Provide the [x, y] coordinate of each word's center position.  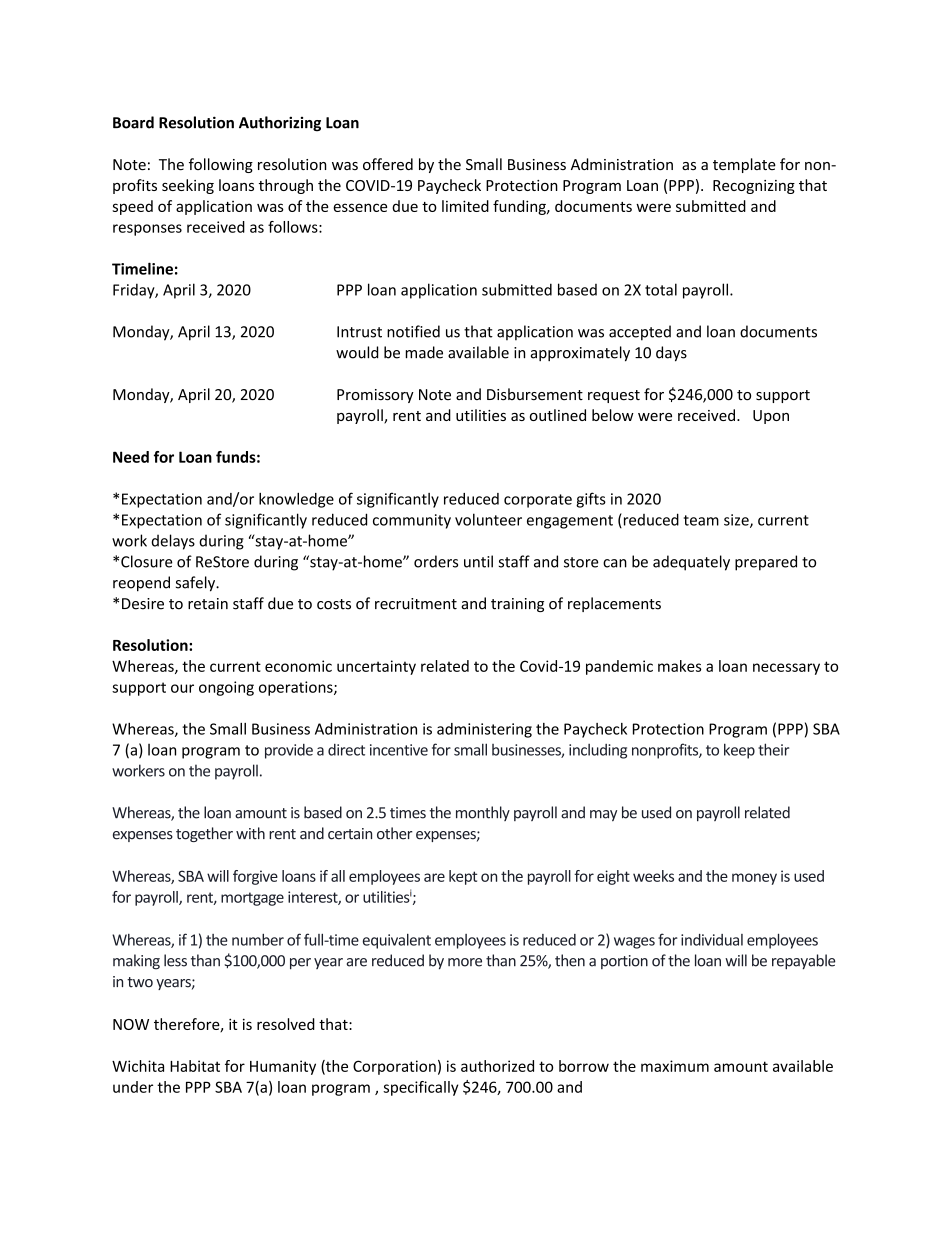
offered [388, 164]
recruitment [416, 604]
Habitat [195, 1066]
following [221, 165]
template [744, 165]
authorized [497, 1066]
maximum [675, 1066]
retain [208, 604]
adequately [691, 563]
